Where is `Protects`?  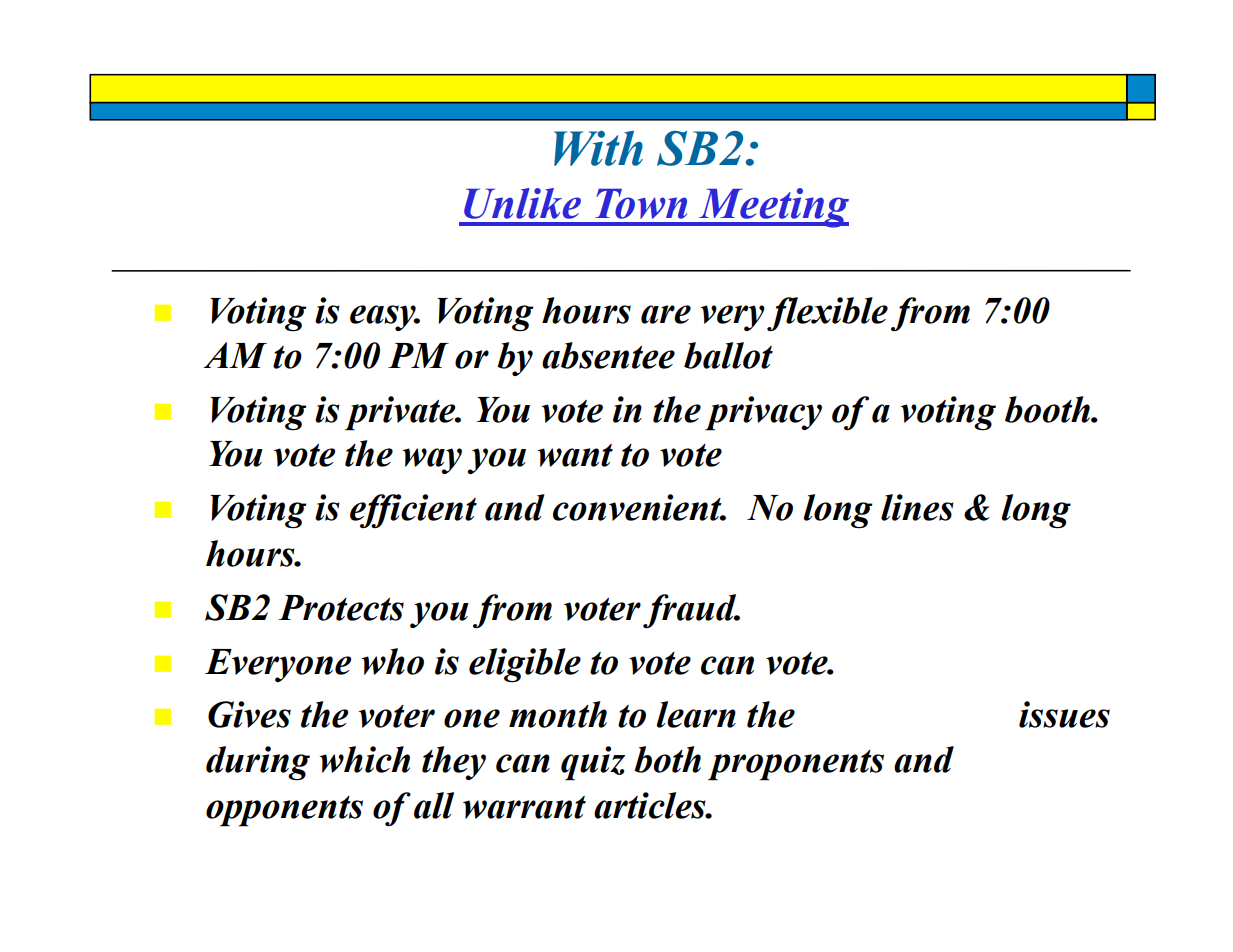 Protects is located at coordinates (341, 608).
